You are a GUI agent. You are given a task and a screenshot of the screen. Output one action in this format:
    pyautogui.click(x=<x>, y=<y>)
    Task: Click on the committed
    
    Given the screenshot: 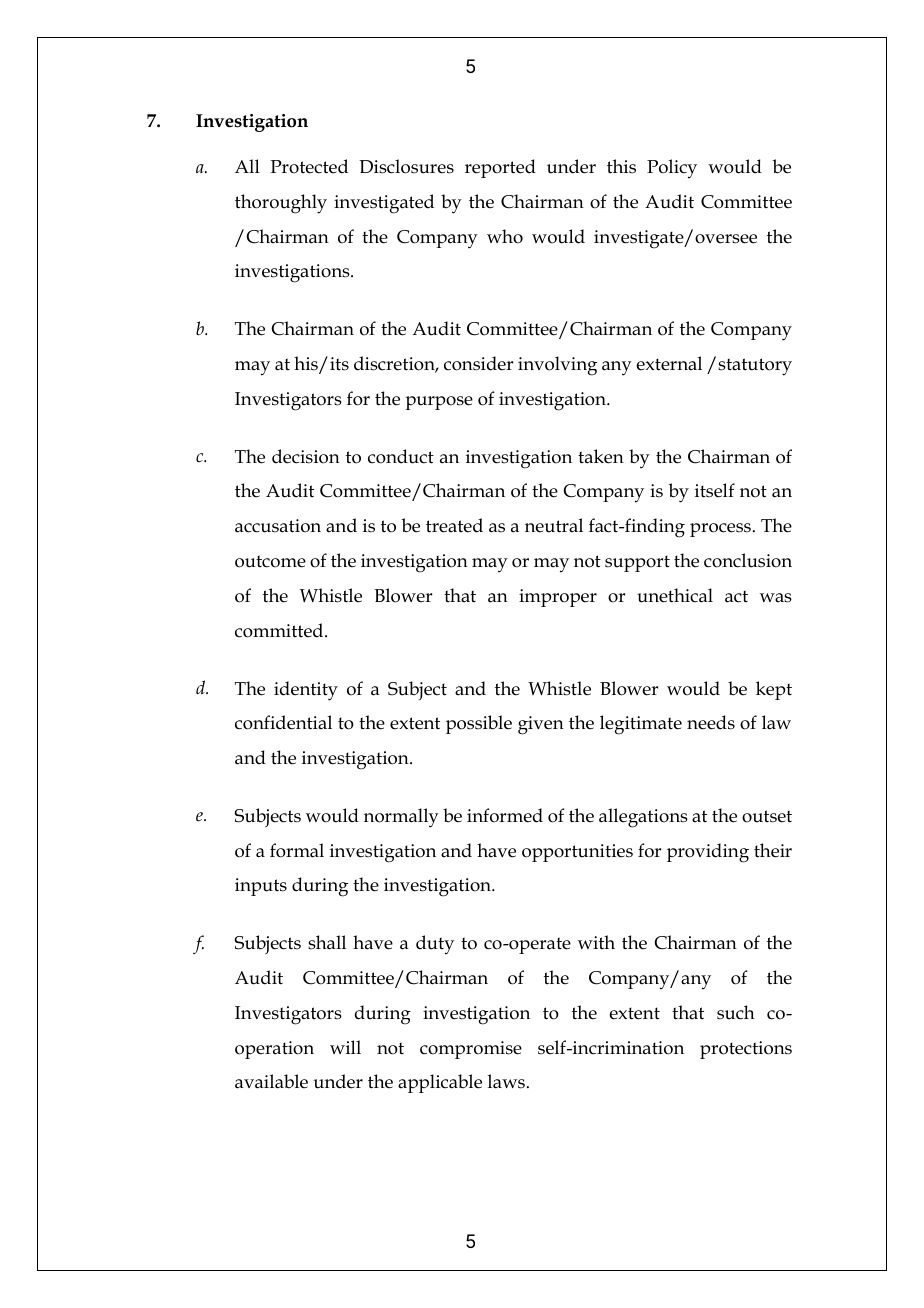 What is the action you would take?
    pyautogui.click(x=280, y=630)
